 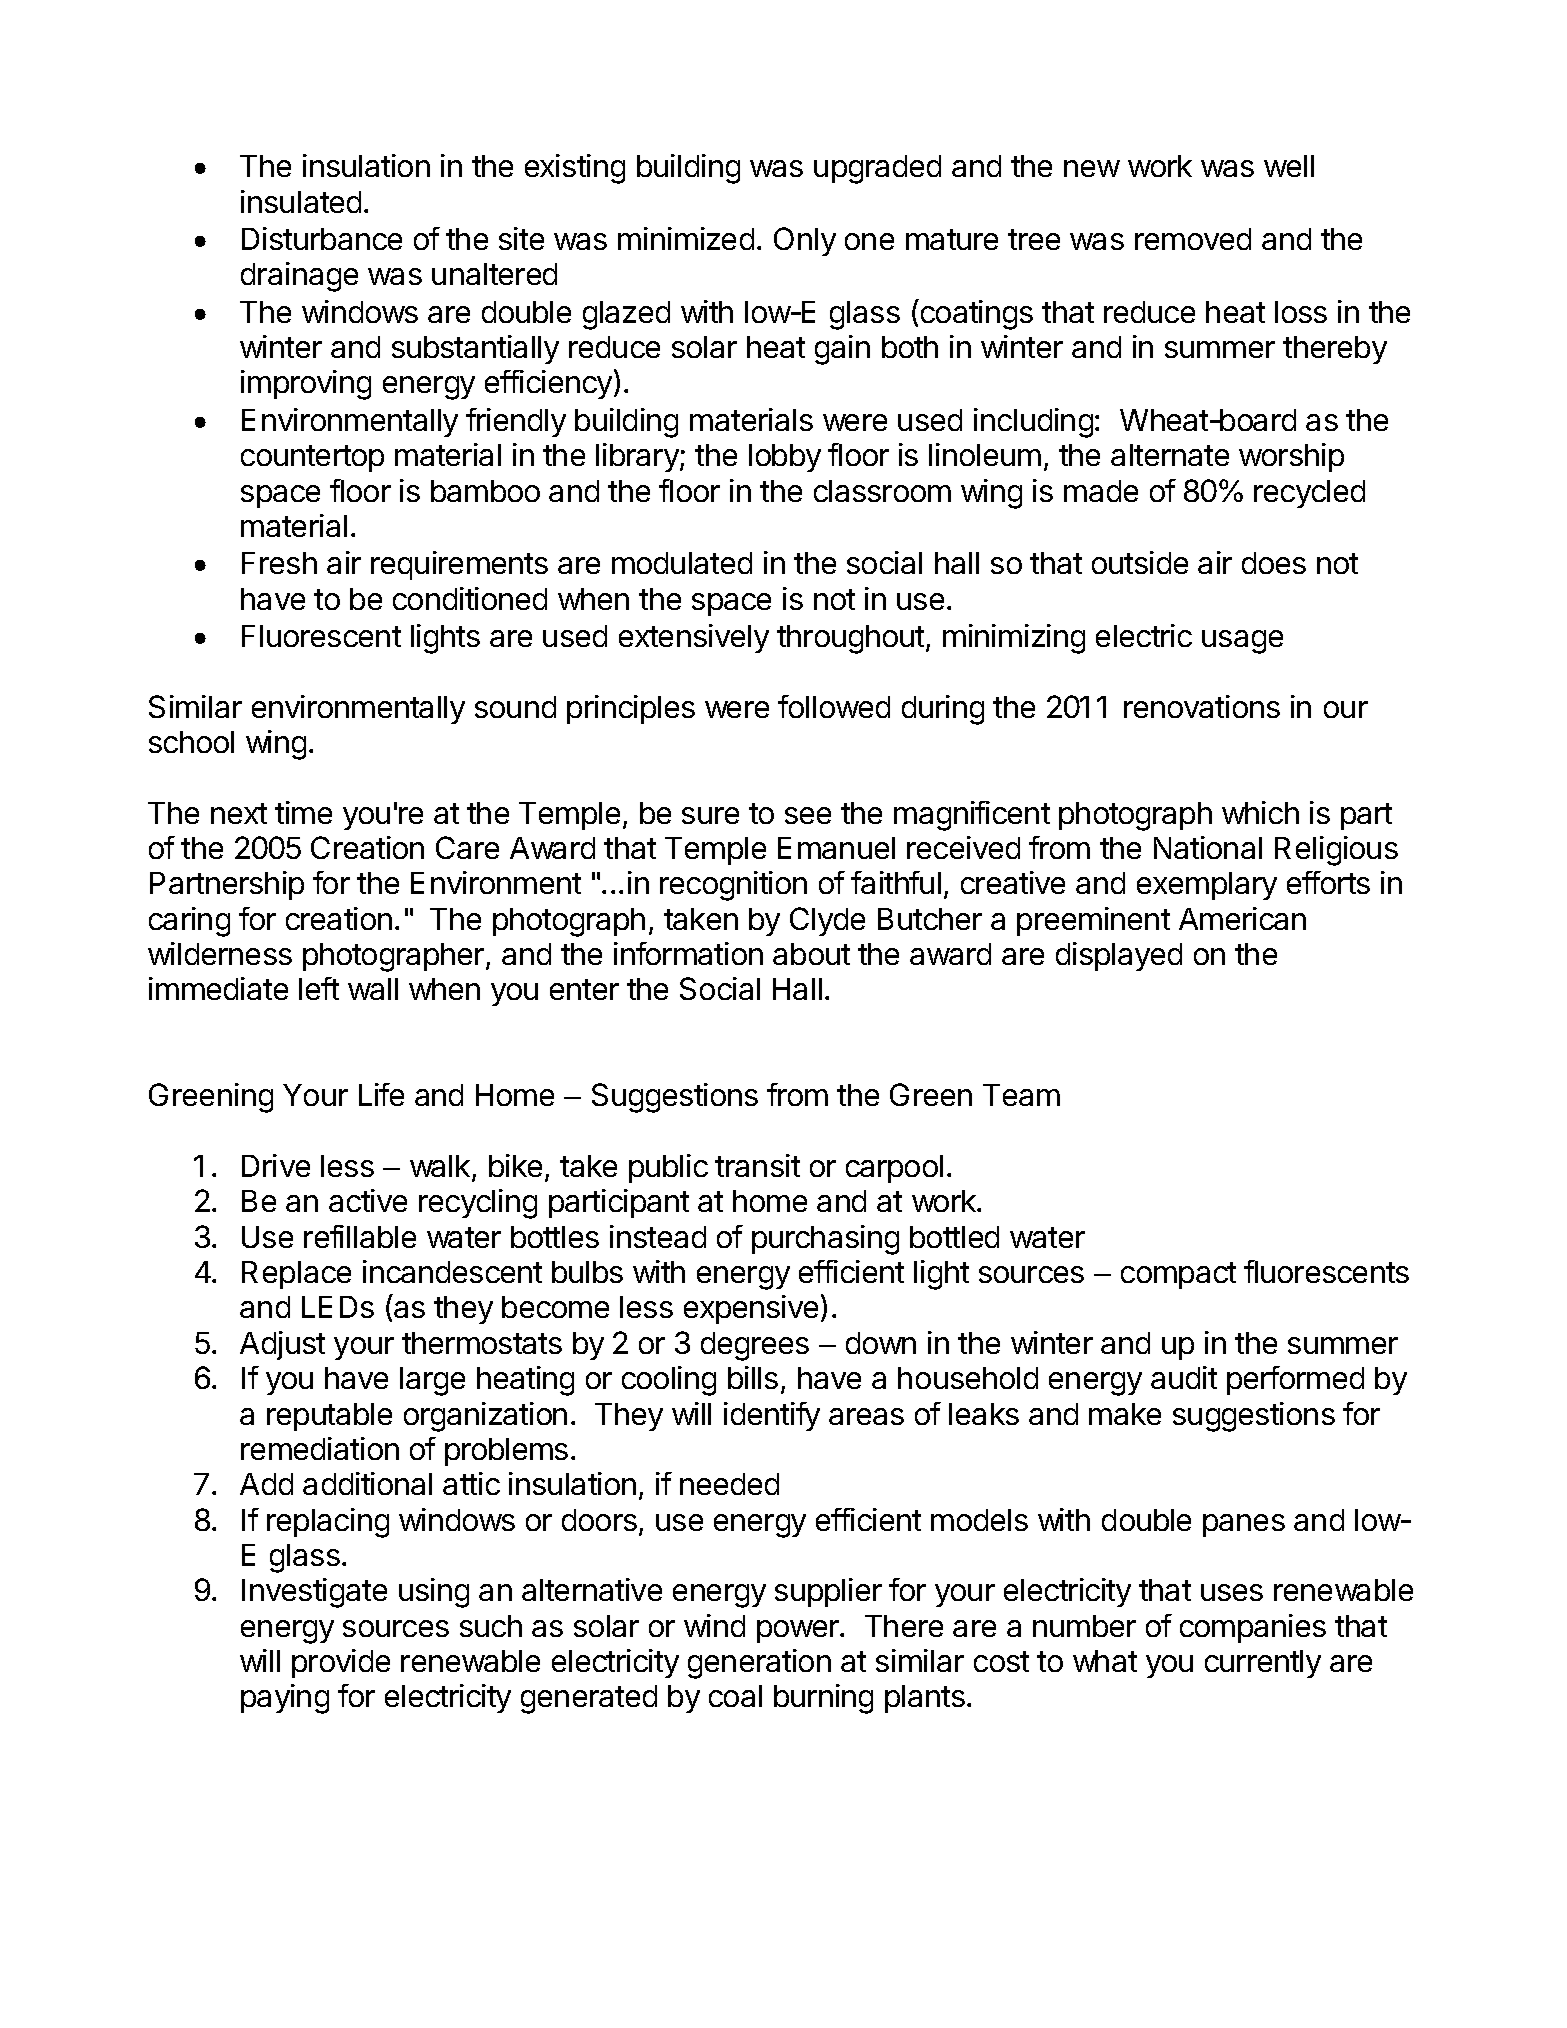 I want to click on American, so click(x=1242, y=918).
